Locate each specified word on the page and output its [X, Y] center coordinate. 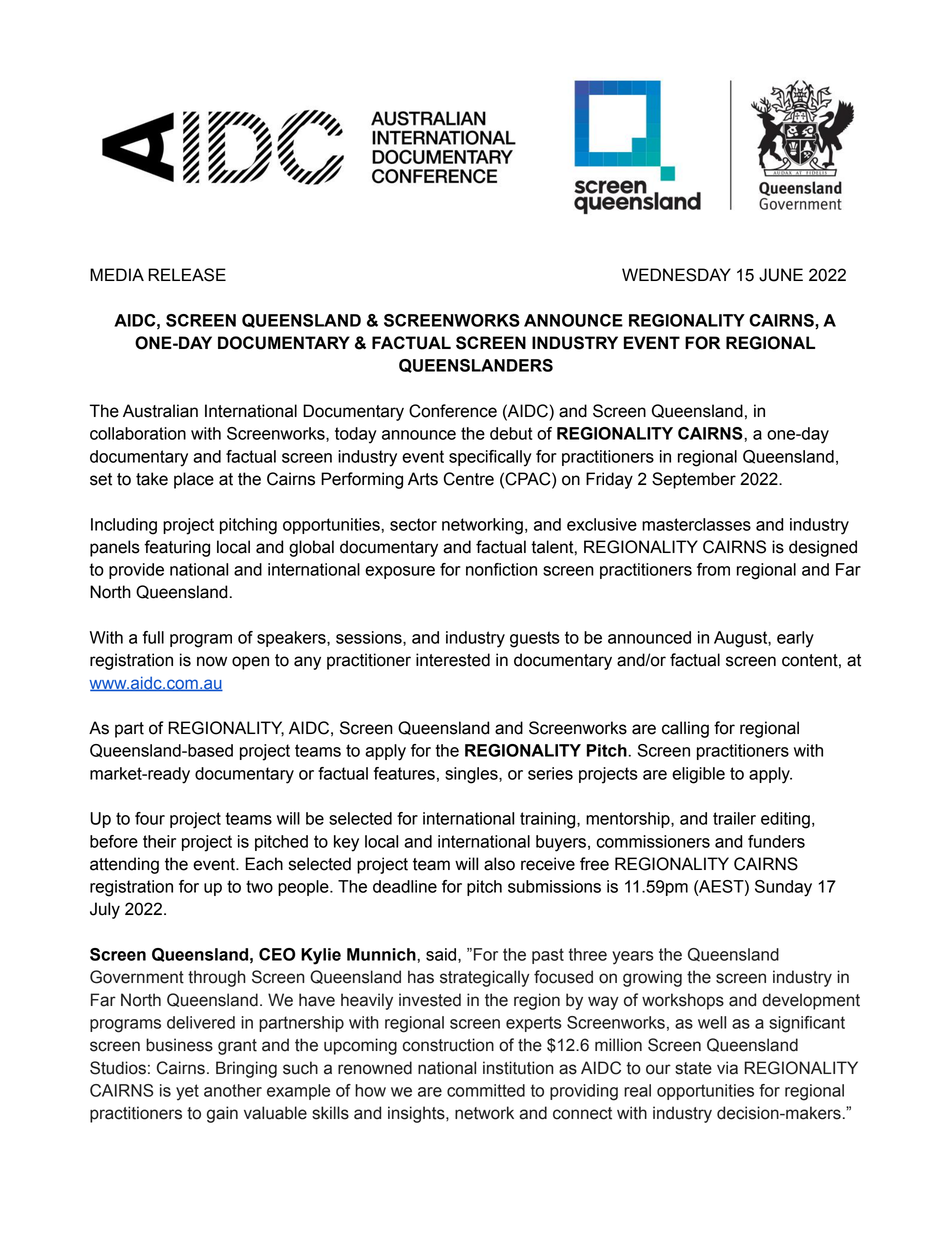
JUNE [781, 275]
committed [486, 1090]
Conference [453, 411]
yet [187, 1092]
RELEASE [187, 275]
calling [685, 729]
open [250, 663]
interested [453, 660]
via [727, 1068]
